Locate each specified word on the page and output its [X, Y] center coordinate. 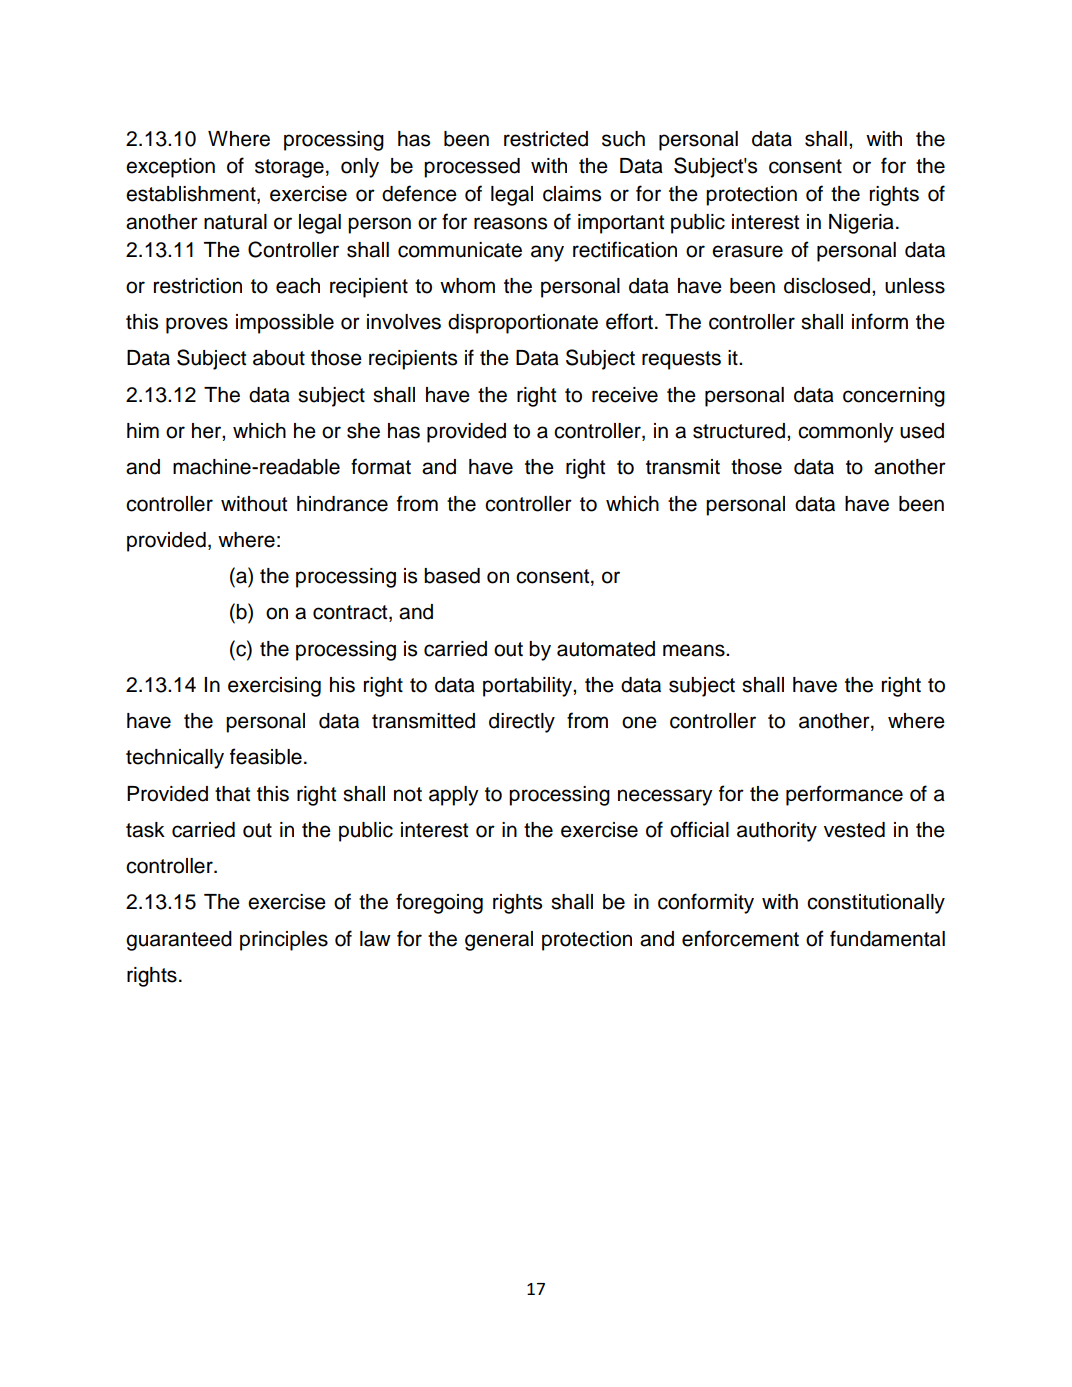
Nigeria [861, 224]
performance [844, 795]
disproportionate [523, 324]
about [279, 358]
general [499, 941]
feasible [266, 756]
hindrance [342, 504]
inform [880, 321]
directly [522, 723]
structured [739, 431]
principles [284, 941]
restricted [546, 139]
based [452, 576]
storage [289, 168]
